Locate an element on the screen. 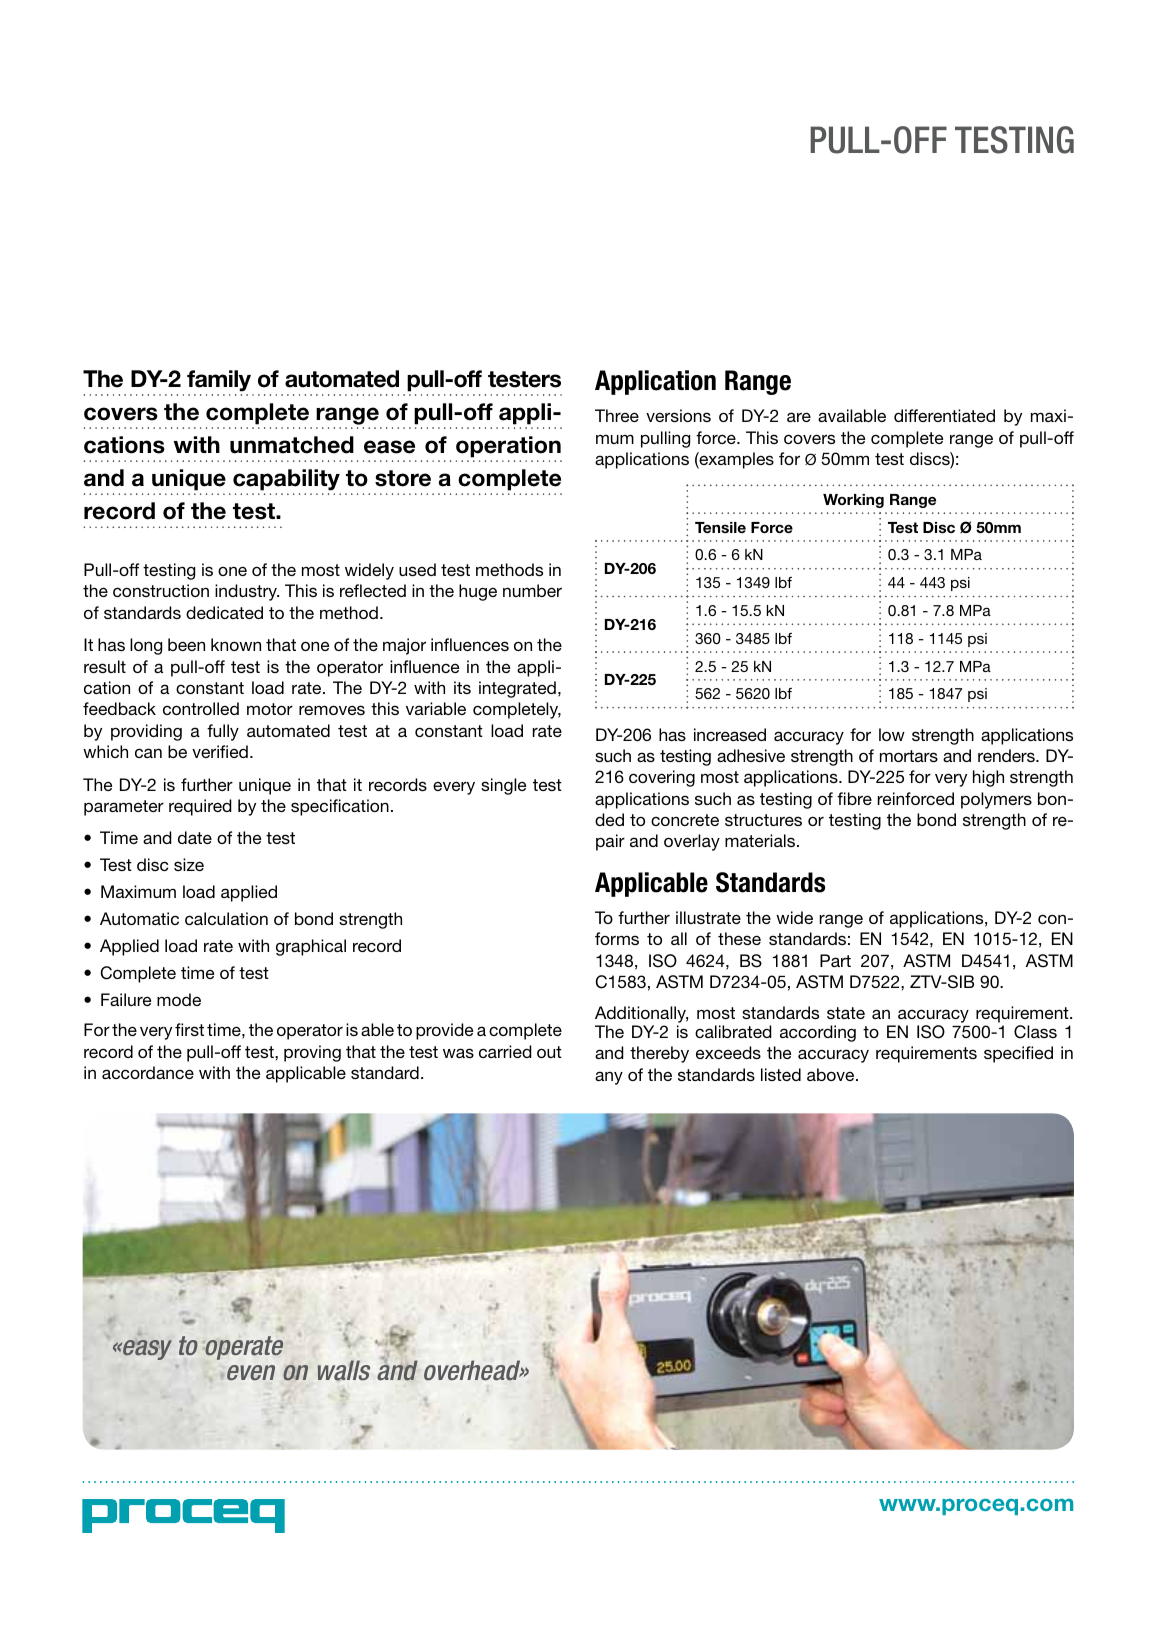  above is located at coordinates (832, 1074).
